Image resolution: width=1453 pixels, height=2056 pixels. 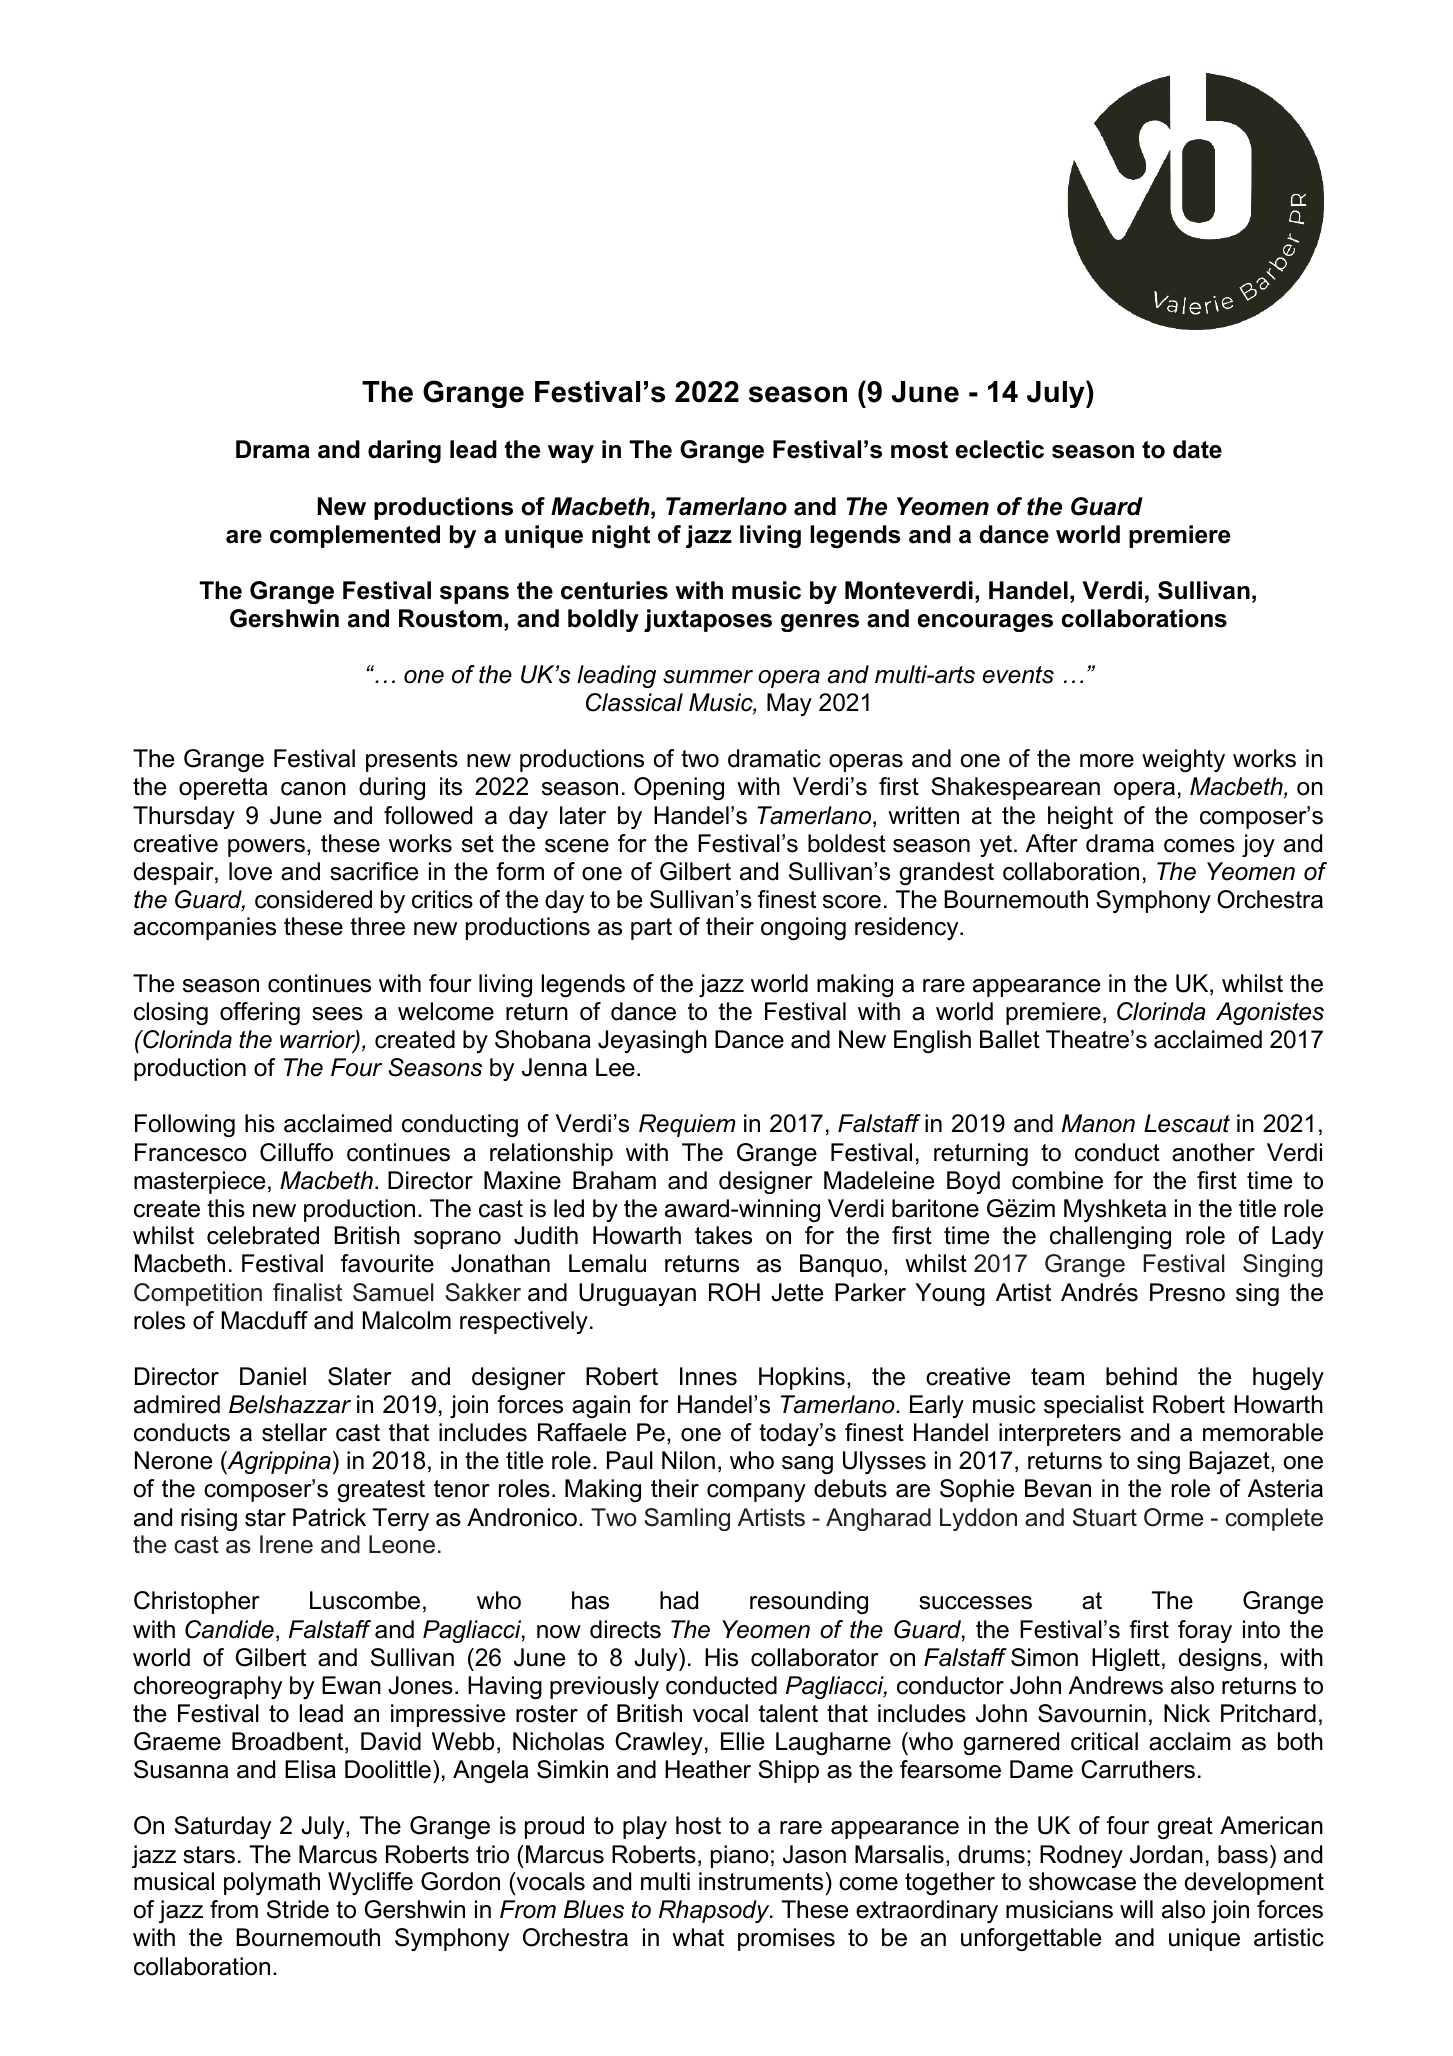 I want to click on complemented, so click(x=355, y=536).
